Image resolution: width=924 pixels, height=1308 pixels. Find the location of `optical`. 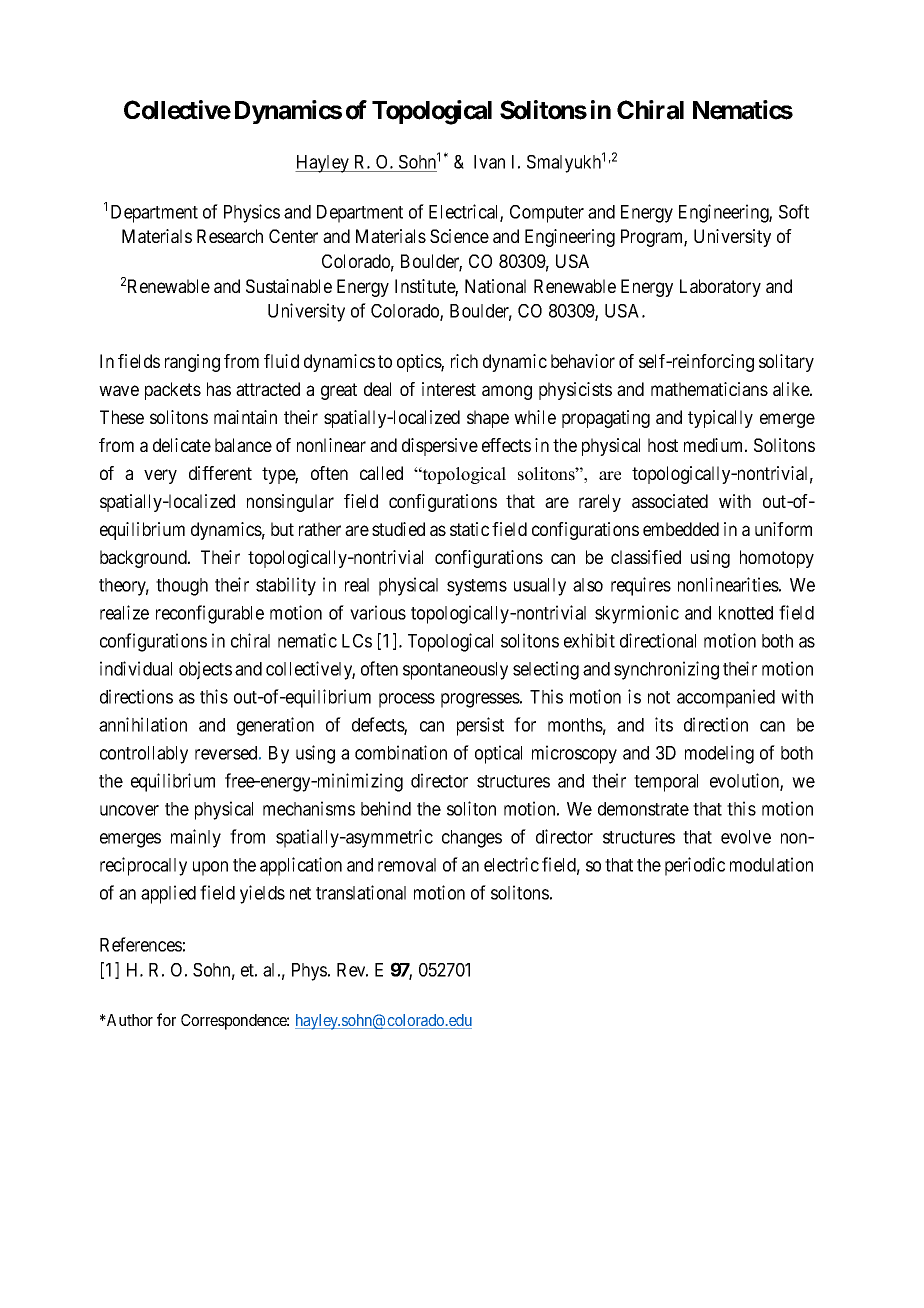

optical is located at coordinates (498, 754).
